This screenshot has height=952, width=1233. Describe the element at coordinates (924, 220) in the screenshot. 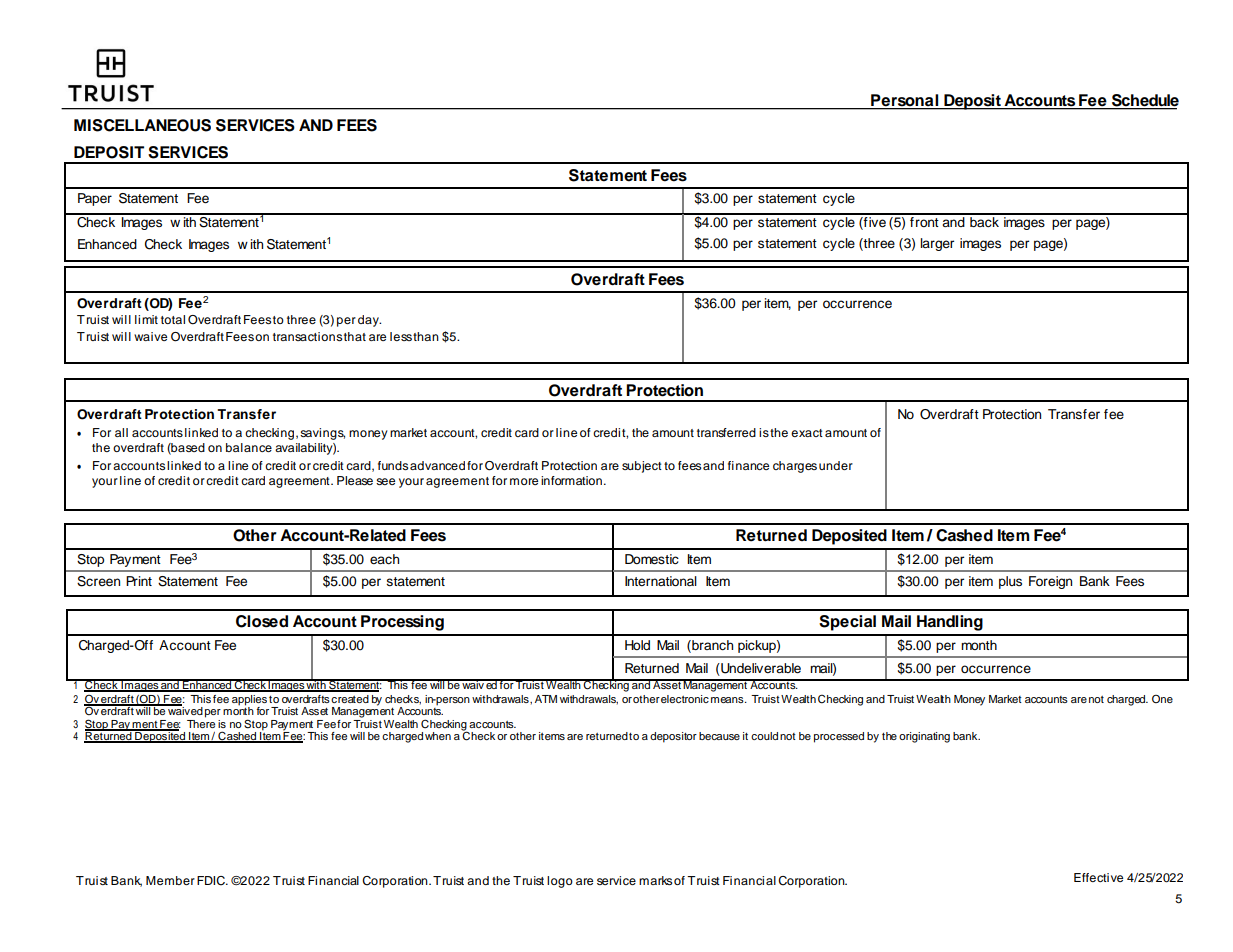

I see `front` at that location.
